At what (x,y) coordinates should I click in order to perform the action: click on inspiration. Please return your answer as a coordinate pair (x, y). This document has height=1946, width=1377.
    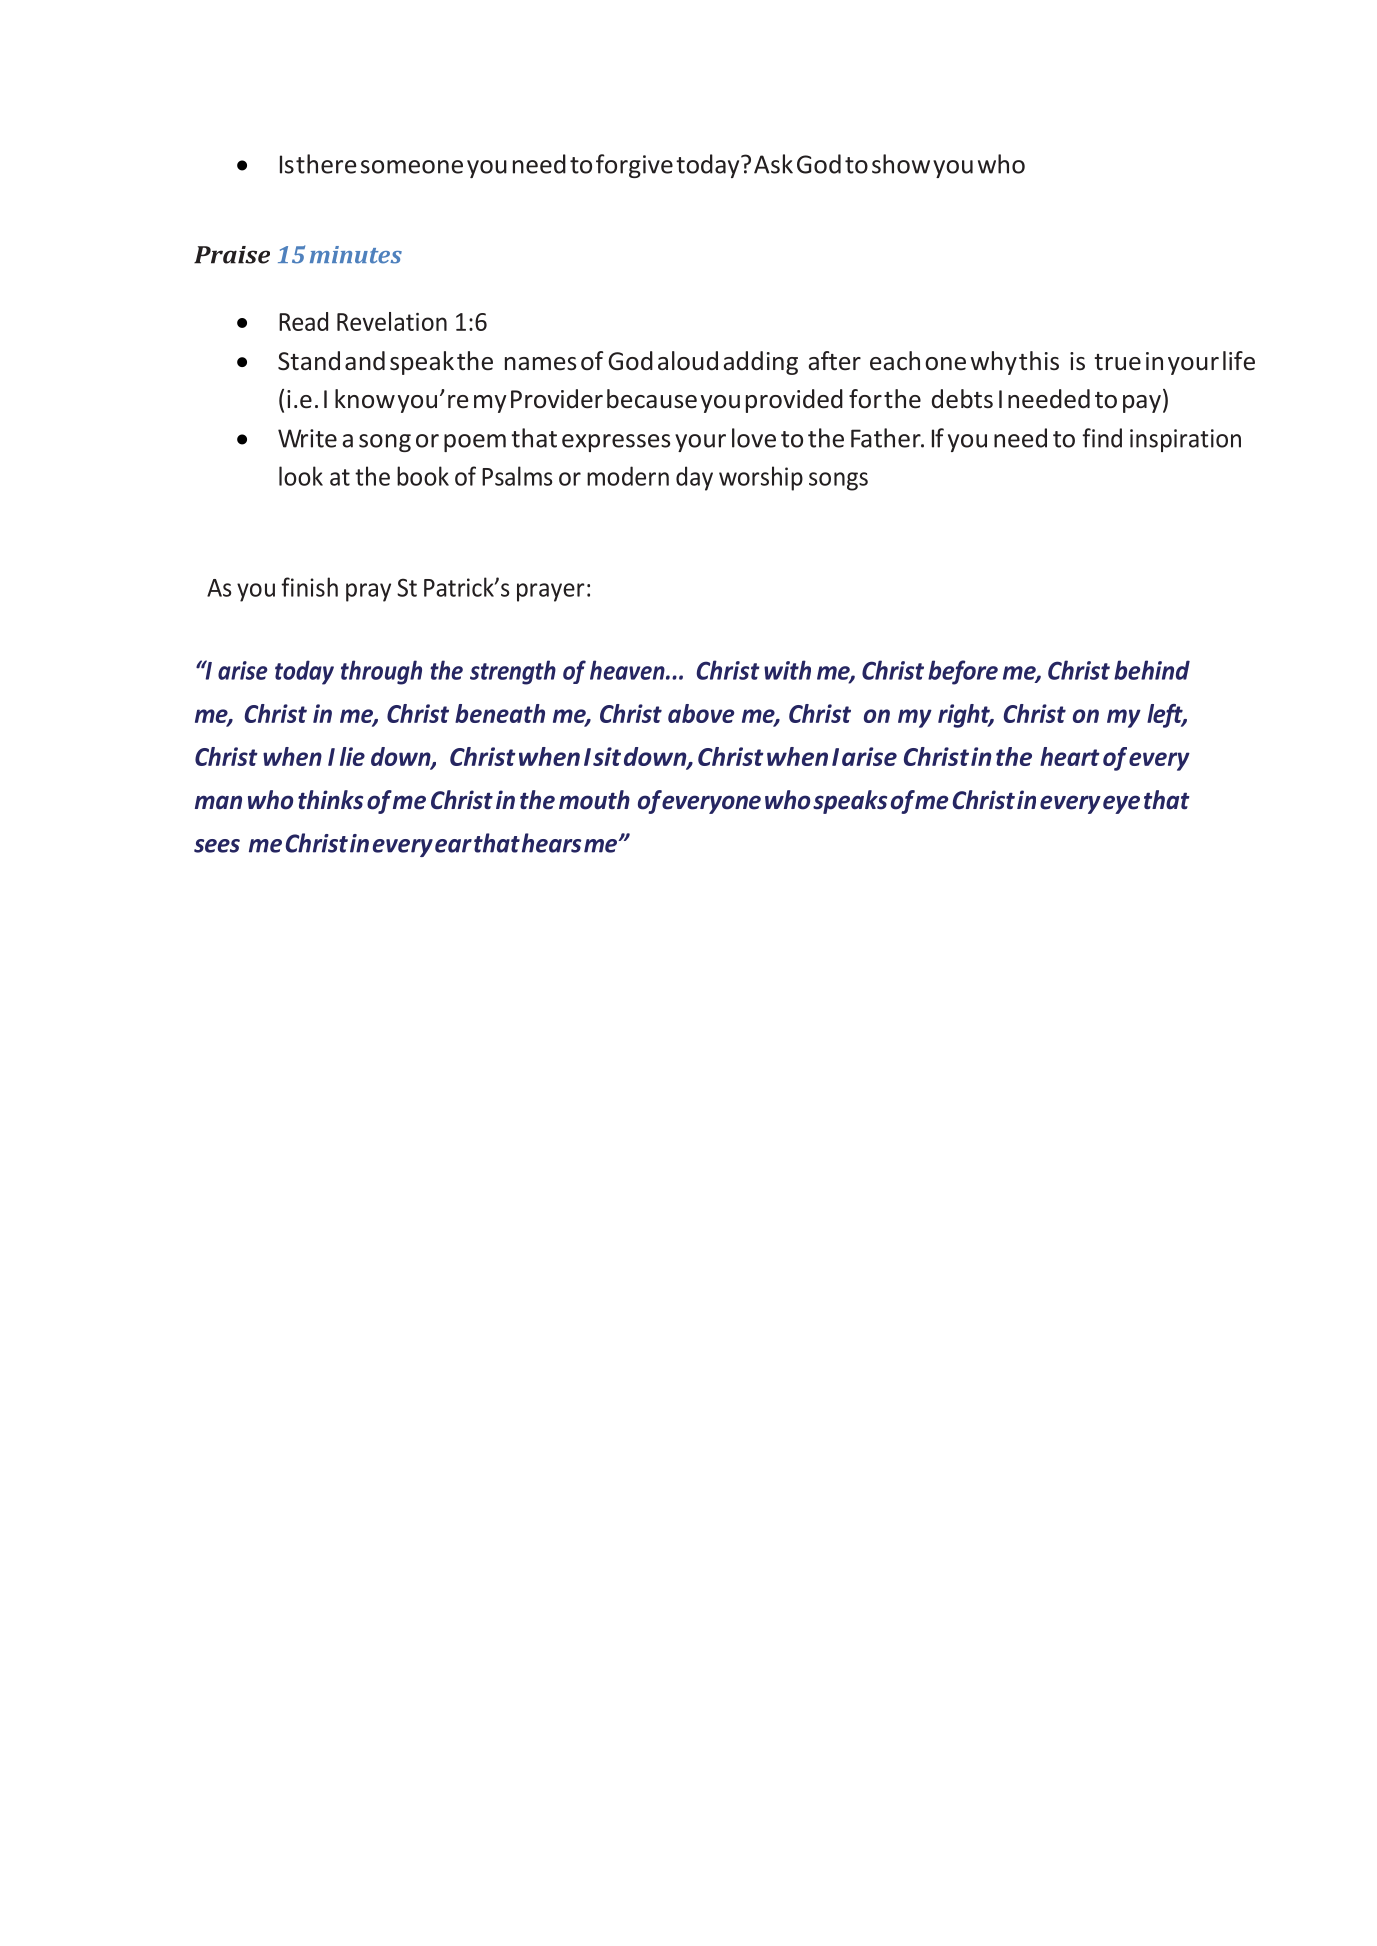
    Looking at the image, I should click on (1185, 440).
